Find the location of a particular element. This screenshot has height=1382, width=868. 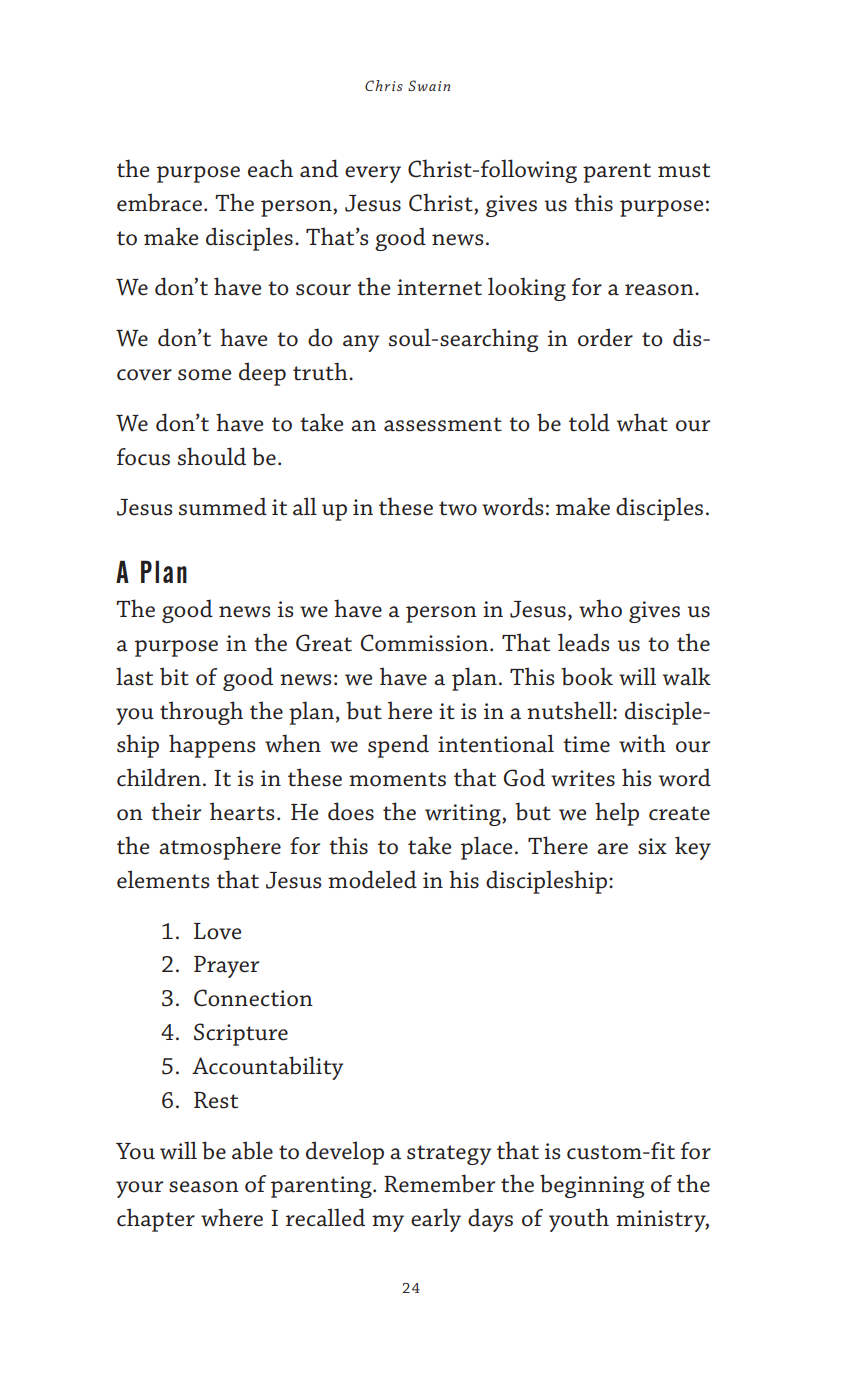

summed is located at coordinates (223, 506).
